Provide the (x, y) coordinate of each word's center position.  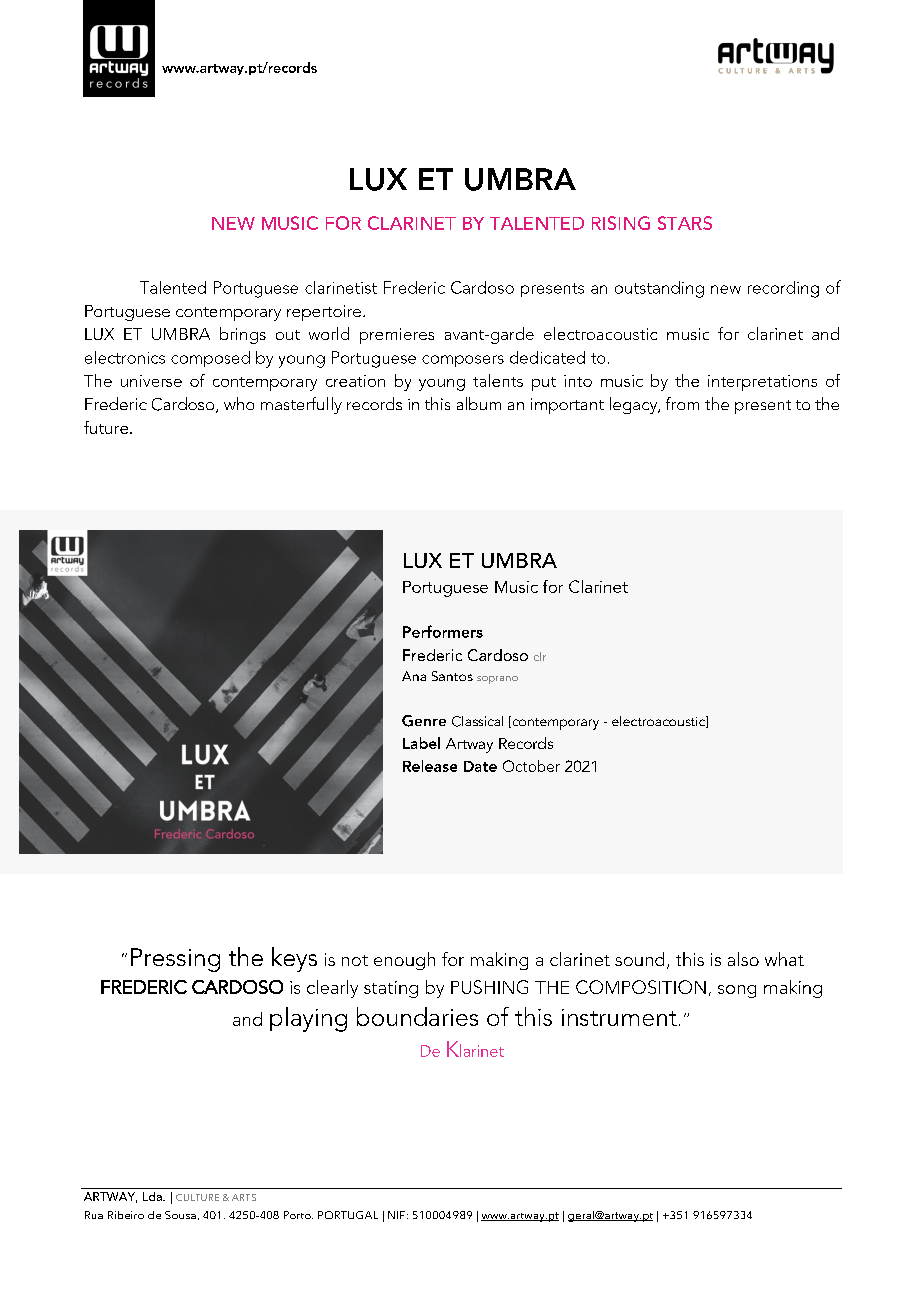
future (106, 427)
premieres (397, 336)
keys (294, 959)
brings (243, 335)
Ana (414, 676)
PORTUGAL (348, 1215)
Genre (424, 721)
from (682, 403)
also (743, 959)
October (531, 766)
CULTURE (197, 1197)
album (479, 403)
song (737, 991)
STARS (685, 223)
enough (404, 961)
